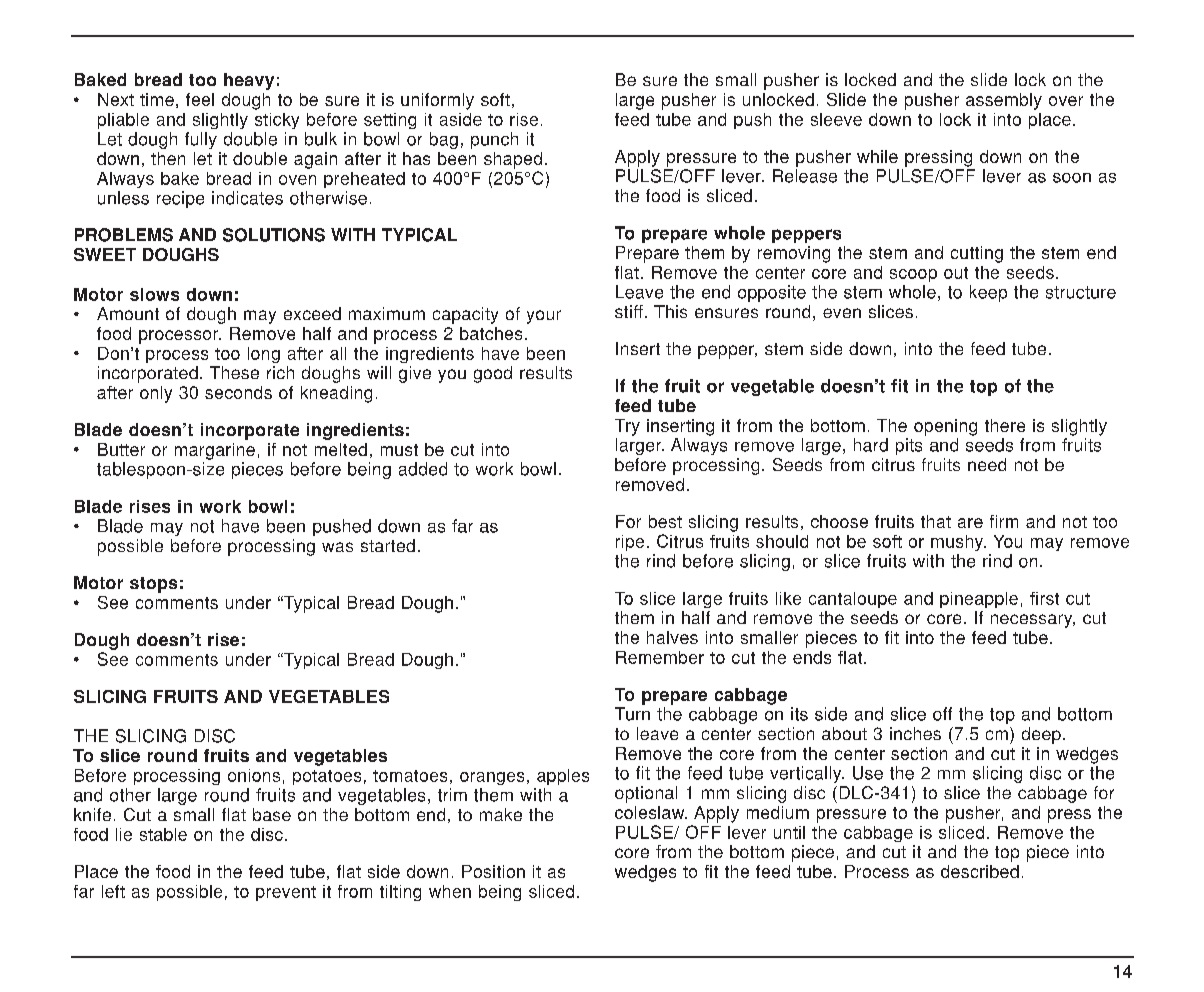 The height and width of the image is (992, 1204). Describe the element at coordinates (1004, 101) in the image. I see `assembly` at that location.
